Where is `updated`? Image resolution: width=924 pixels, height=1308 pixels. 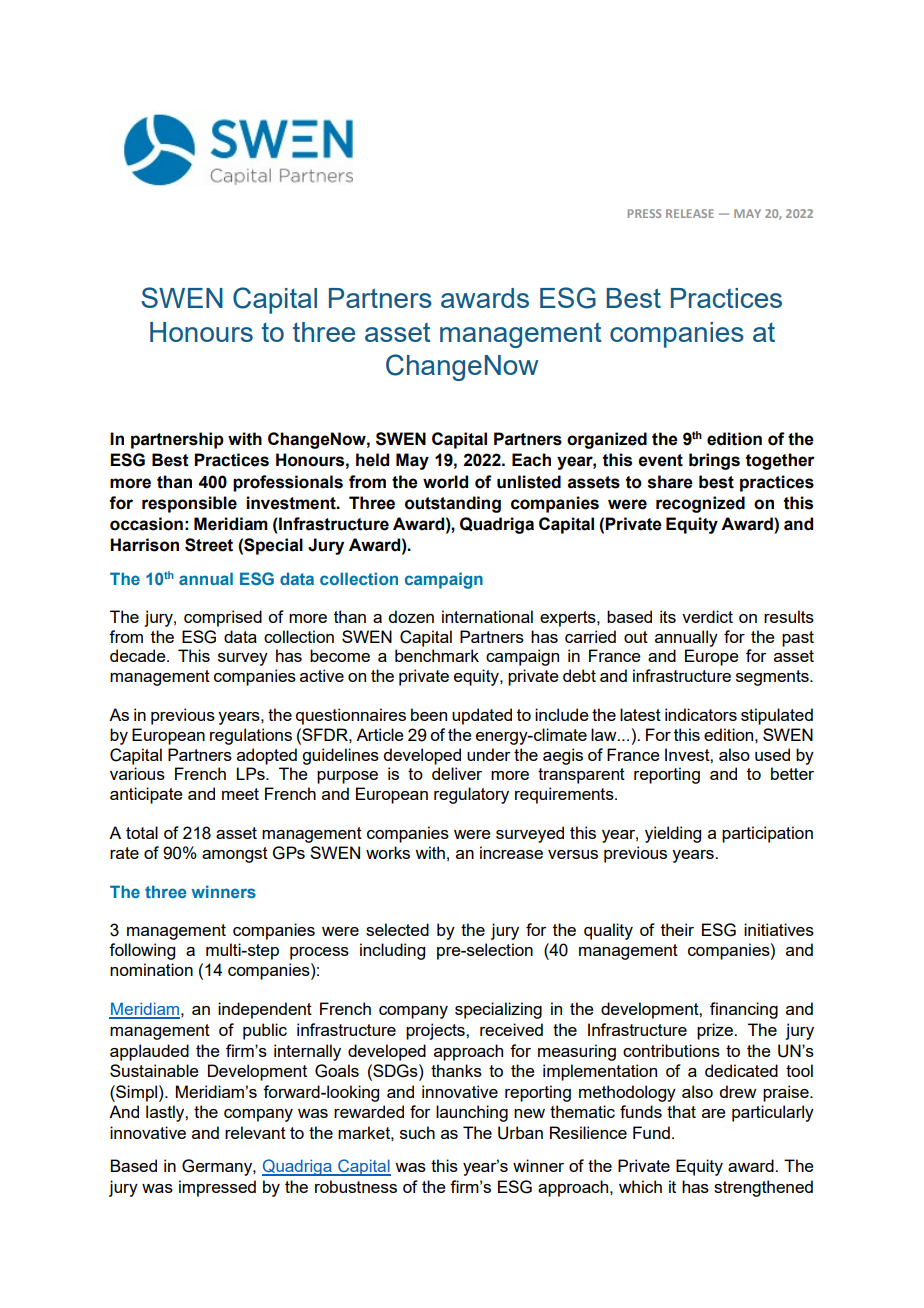 updated is located at coordinates (482, 716).
